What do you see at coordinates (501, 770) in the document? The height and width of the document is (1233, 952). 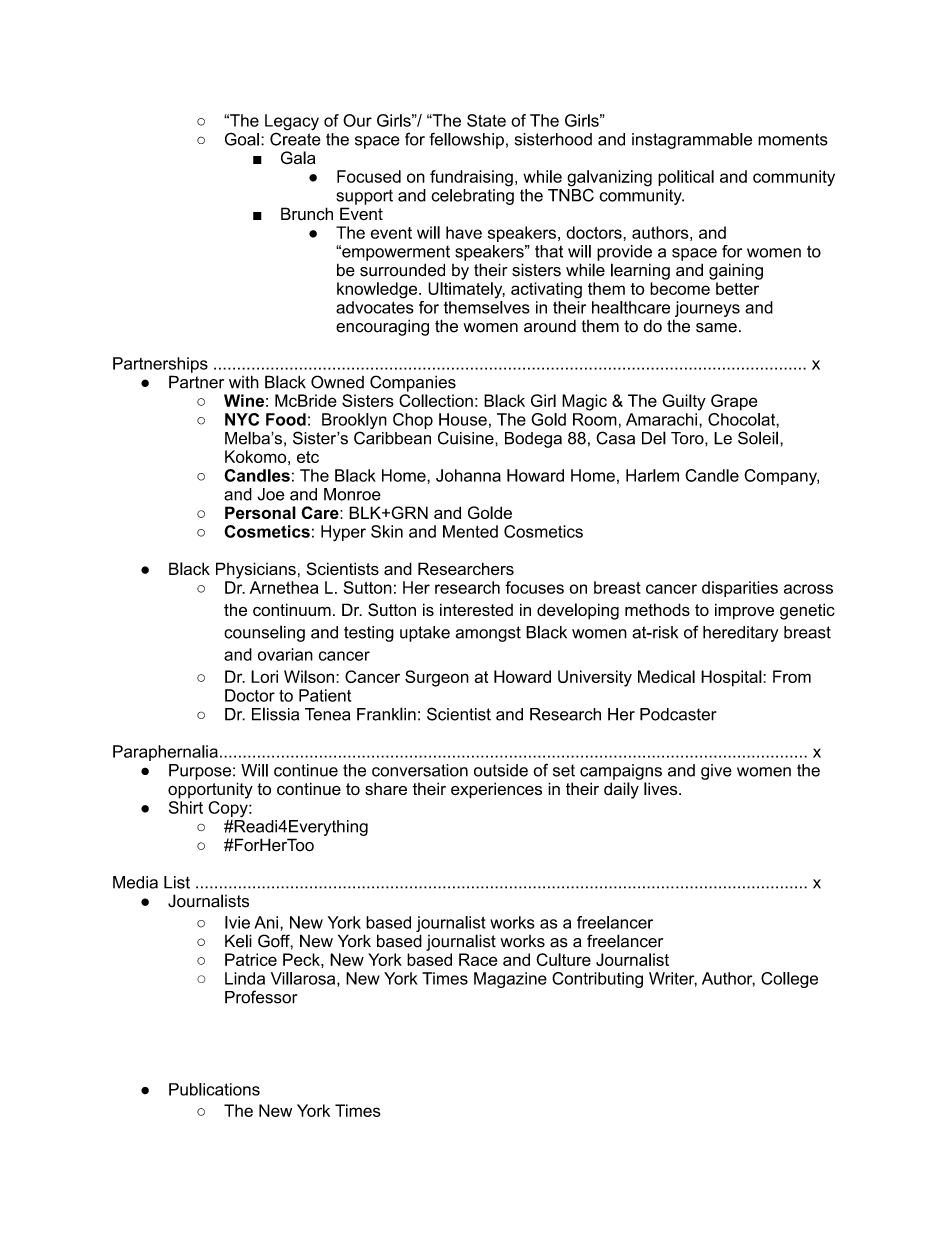 I see `outside` at bounding box center [501, 770].
